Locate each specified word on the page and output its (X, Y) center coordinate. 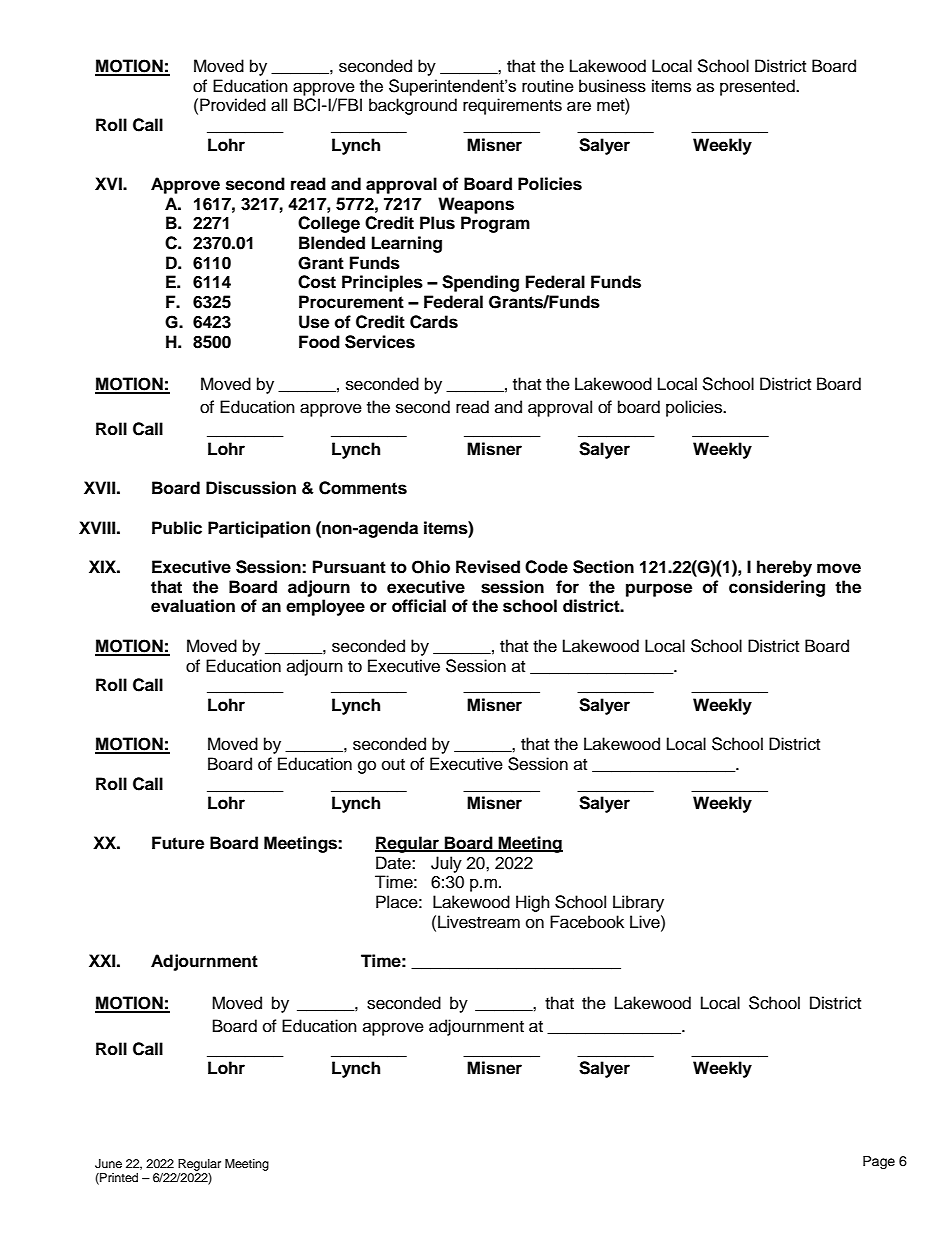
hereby (784, 568)
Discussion (251, 488)
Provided (233, 105)
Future (178, 843)
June (108, 1164)
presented (758, 87)
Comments (363, 488)
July (446, 864)
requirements (512, 106)
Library (638, 903)
